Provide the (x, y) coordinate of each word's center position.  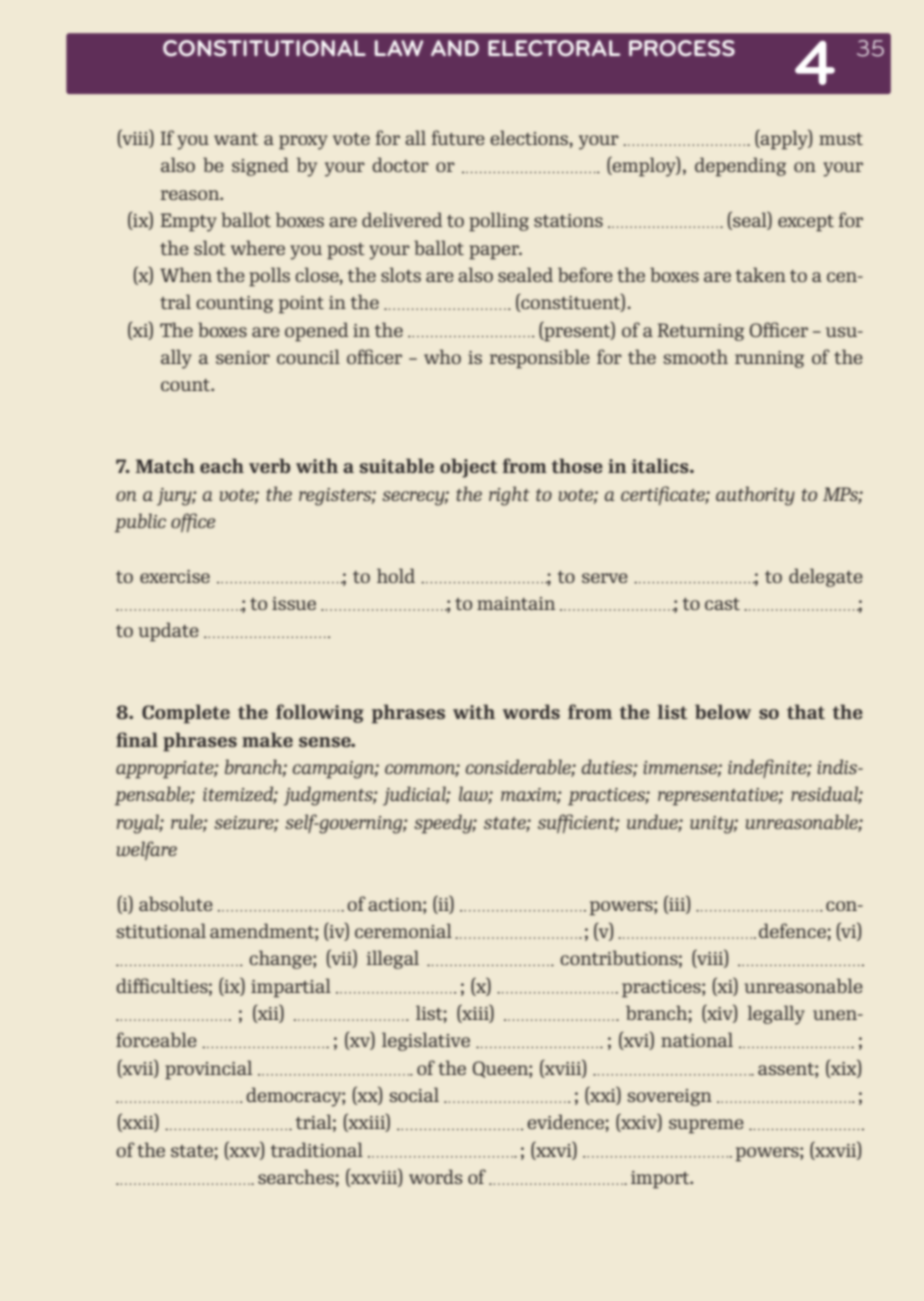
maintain (516, 603)
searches (297, 1176)
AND (455, 48)
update (168, 632)
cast (722, 604)
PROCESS (682, 48)
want (236, 139)
